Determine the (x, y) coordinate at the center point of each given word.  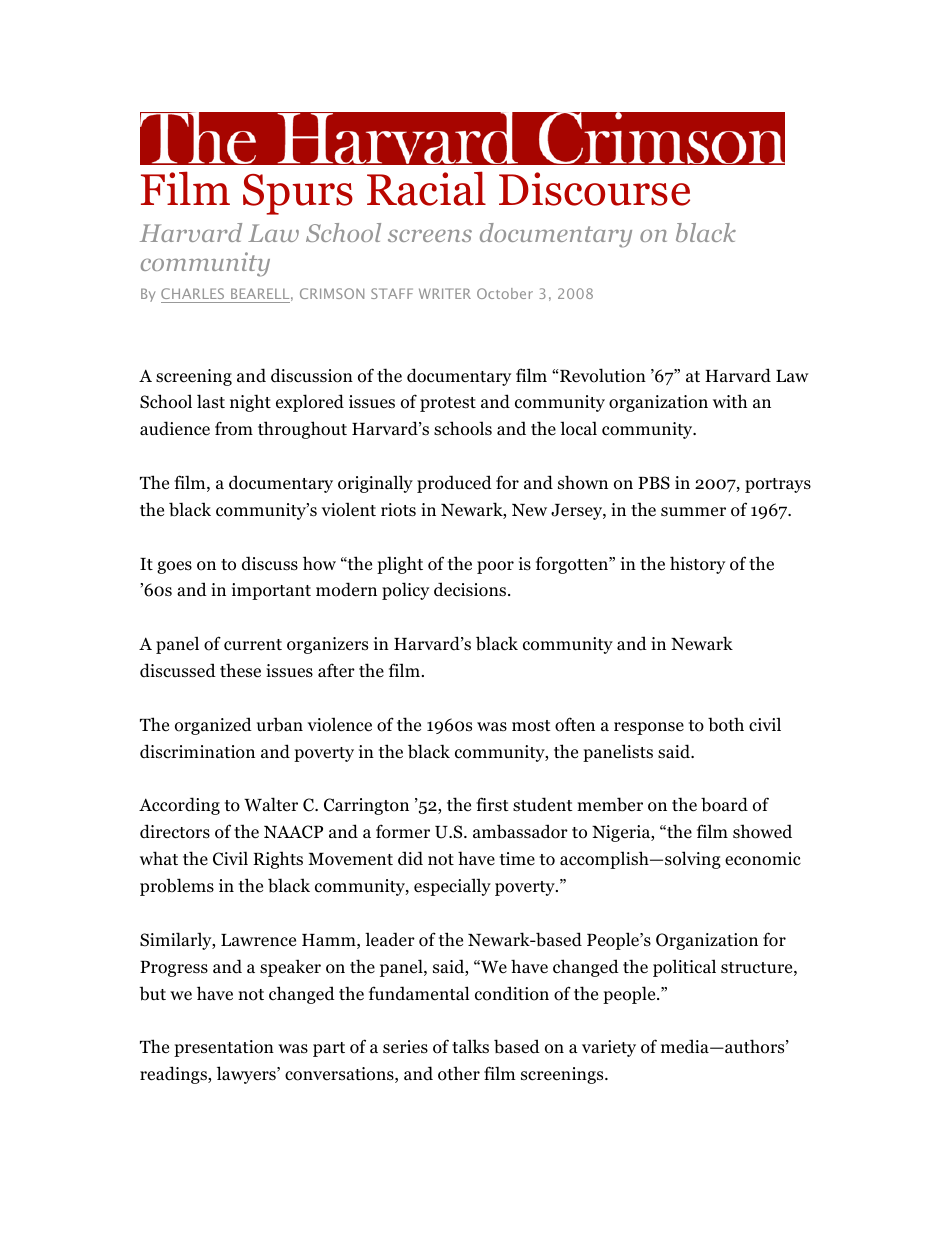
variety (609, 1048)
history (697, 565)
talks (470, 1046)
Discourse (594, 189)
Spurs (298, 194)
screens (430, 235)
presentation (224, 1048)
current (253, 645)
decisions (471, 589)
